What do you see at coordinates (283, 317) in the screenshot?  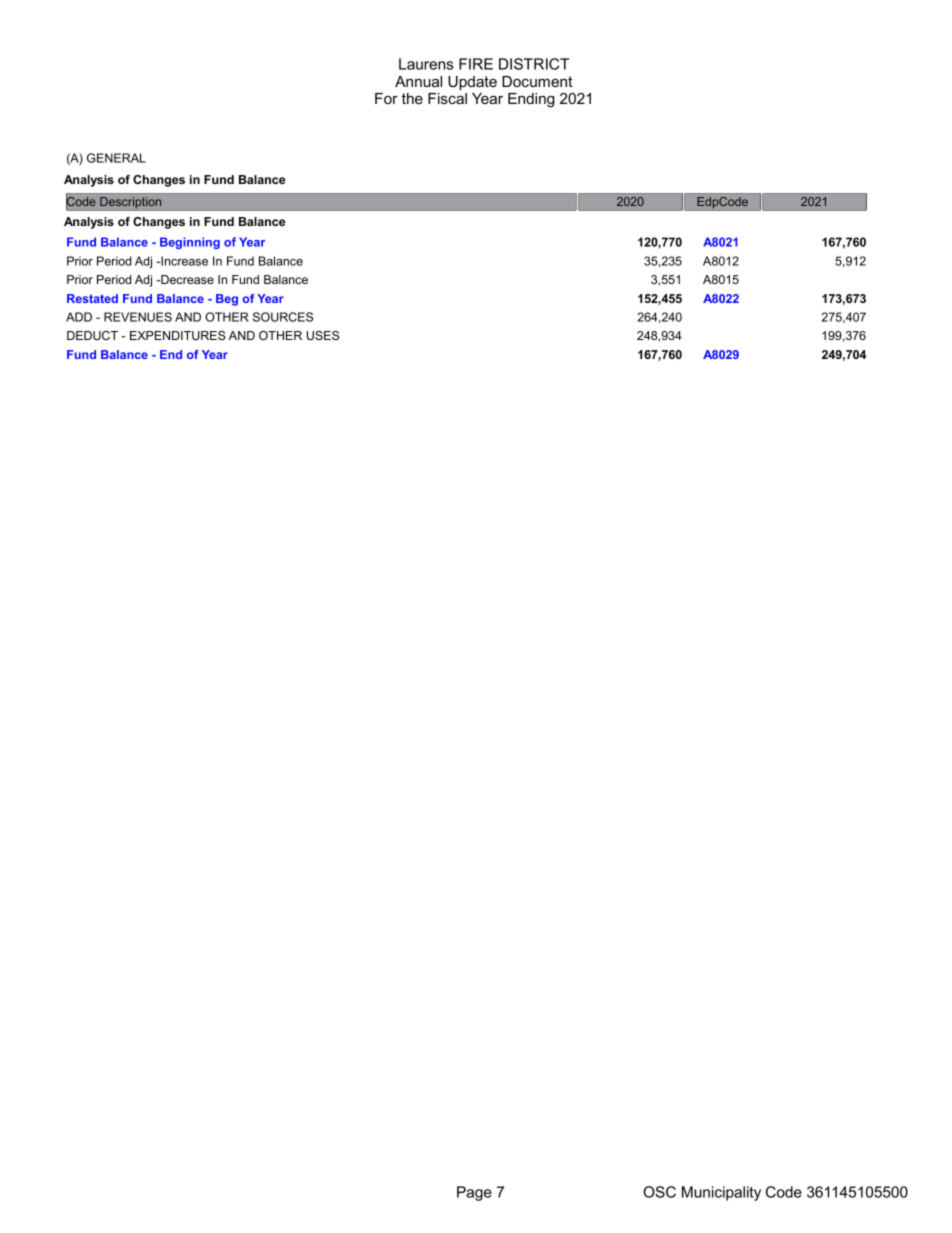 I see `SOURCES` at bounding box center [283, 317].
